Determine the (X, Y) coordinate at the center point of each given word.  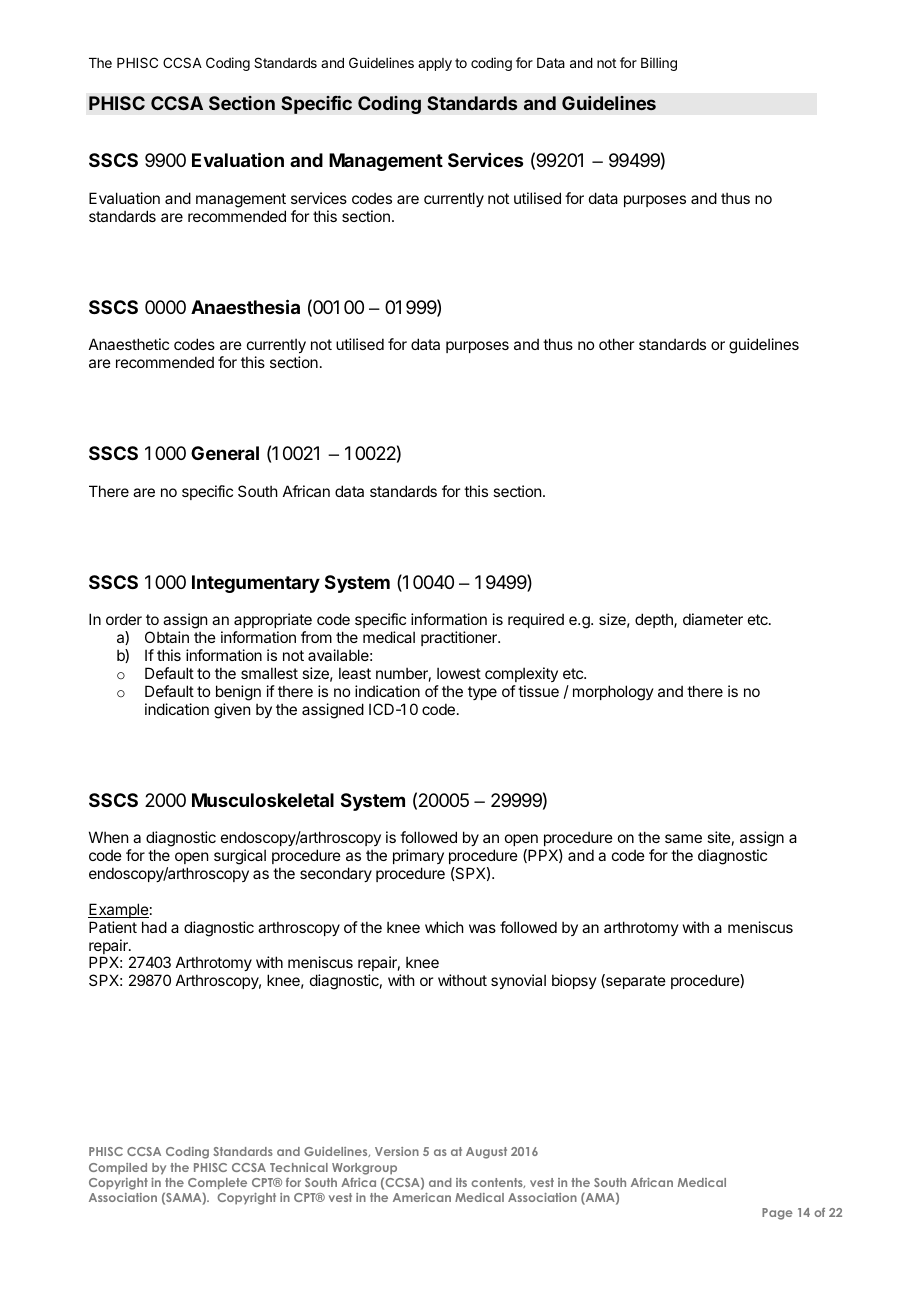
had (154, 927)
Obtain (167, 637)
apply (435, 64)
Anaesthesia (245, 306)
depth (655, 620)
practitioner (460, 638)
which (444, 927)
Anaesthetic (129, 344)
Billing (659, 64)
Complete (217, 1184)
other (616, 344)
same (683, 838)
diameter (713, 619)
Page (777, 1214)
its (461, 1182)
